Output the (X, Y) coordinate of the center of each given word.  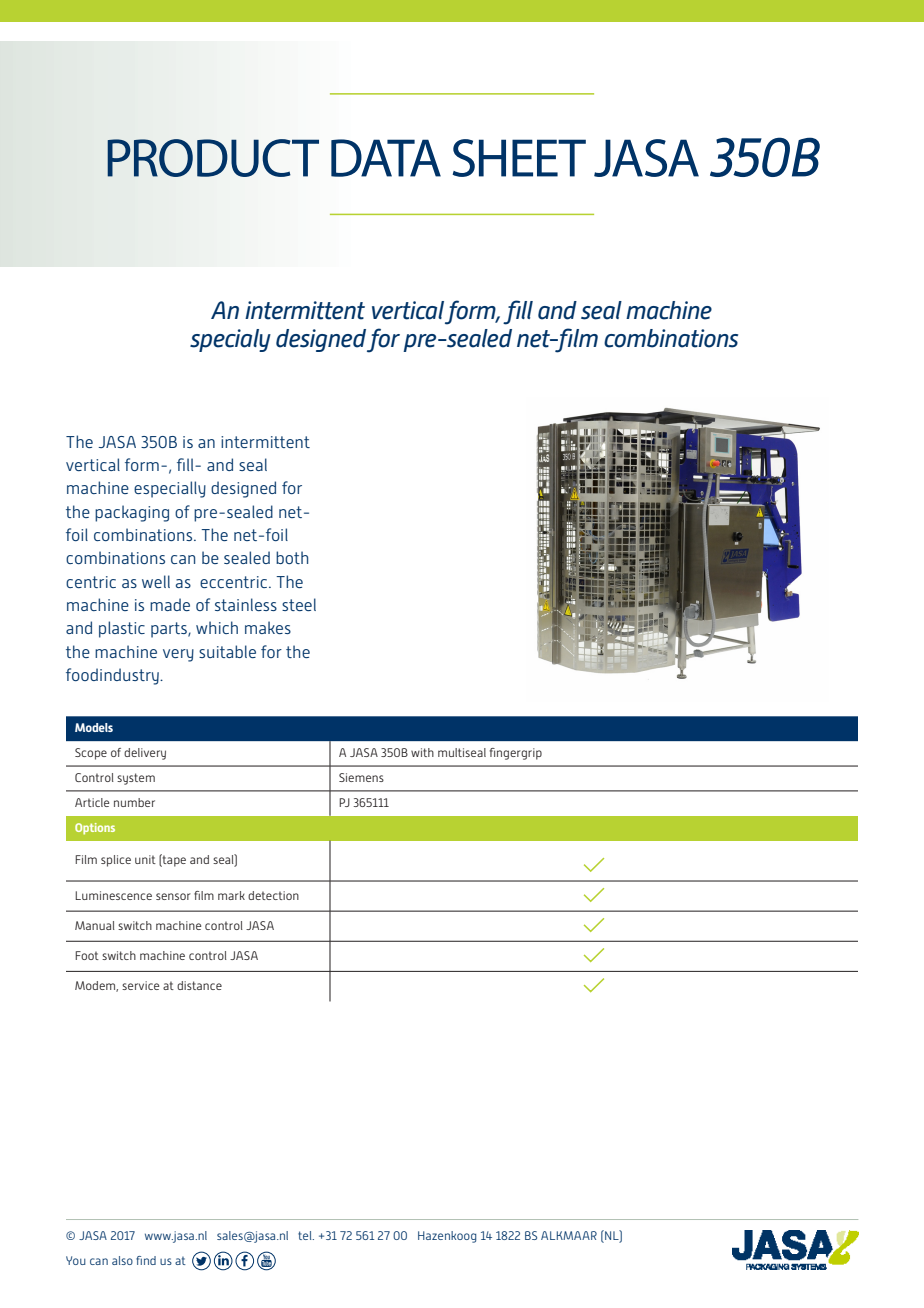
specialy (230, 340)
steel (299, 604)
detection (273, 895)
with (422, 752)
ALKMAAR (569, 1235)
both (292, 557)
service (140, 985)
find (146, 1260)
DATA (386, 158)
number (134, 802)
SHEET (519, 158)
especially (170, 489)
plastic (122, 629)
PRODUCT (213, 158)
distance (199, 985)
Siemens (361, 777)
